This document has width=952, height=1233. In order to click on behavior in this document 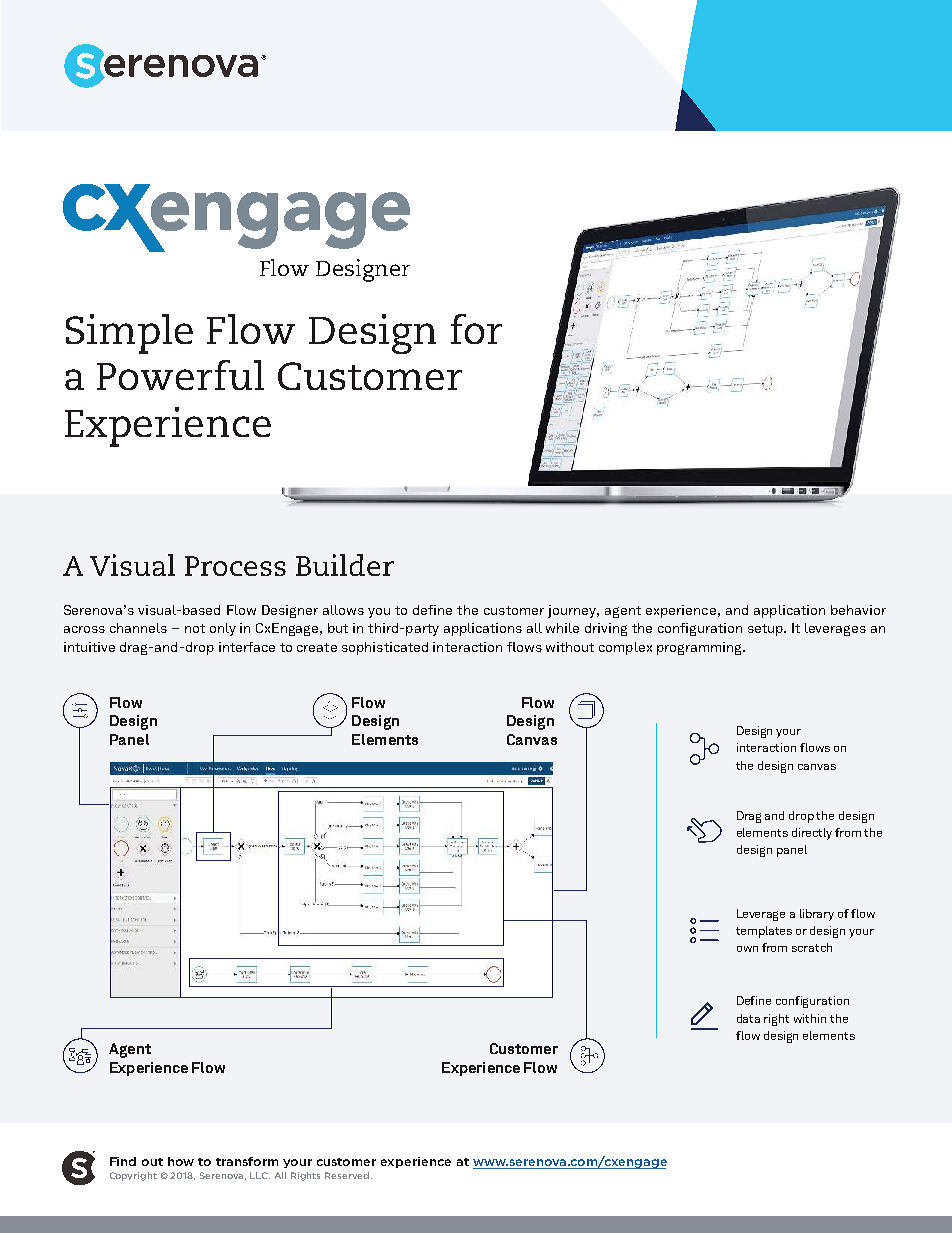, I will do `click(858, 610)`.
